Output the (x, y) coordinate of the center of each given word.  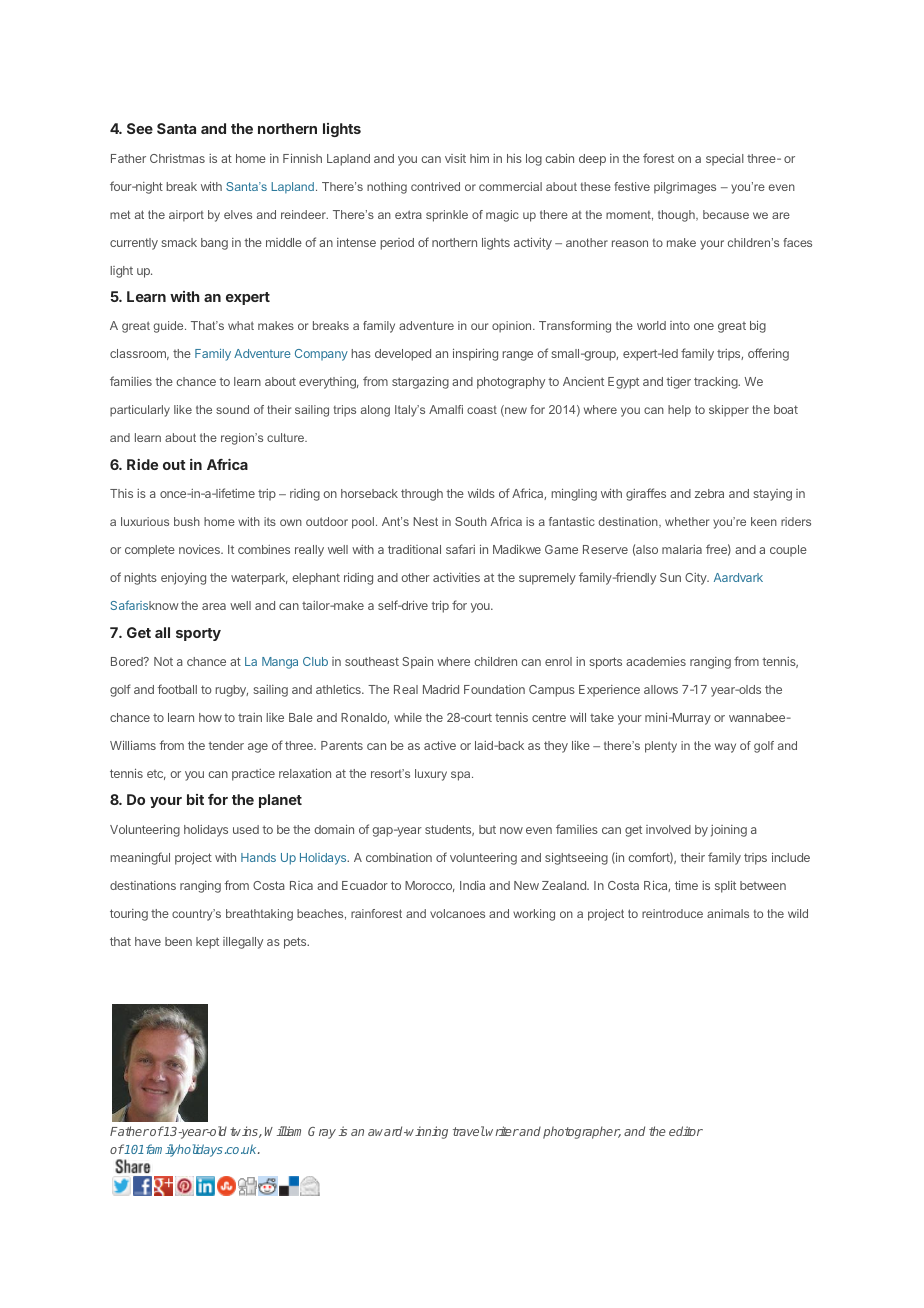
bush (187, 521)
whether (687, 521)
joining (729, 831)
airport (186, 216)
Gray (322, 1133)
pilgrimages (685, 188)
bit (195, 799)
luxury (431, 775)
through (422, 495)
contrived (435, 186)
